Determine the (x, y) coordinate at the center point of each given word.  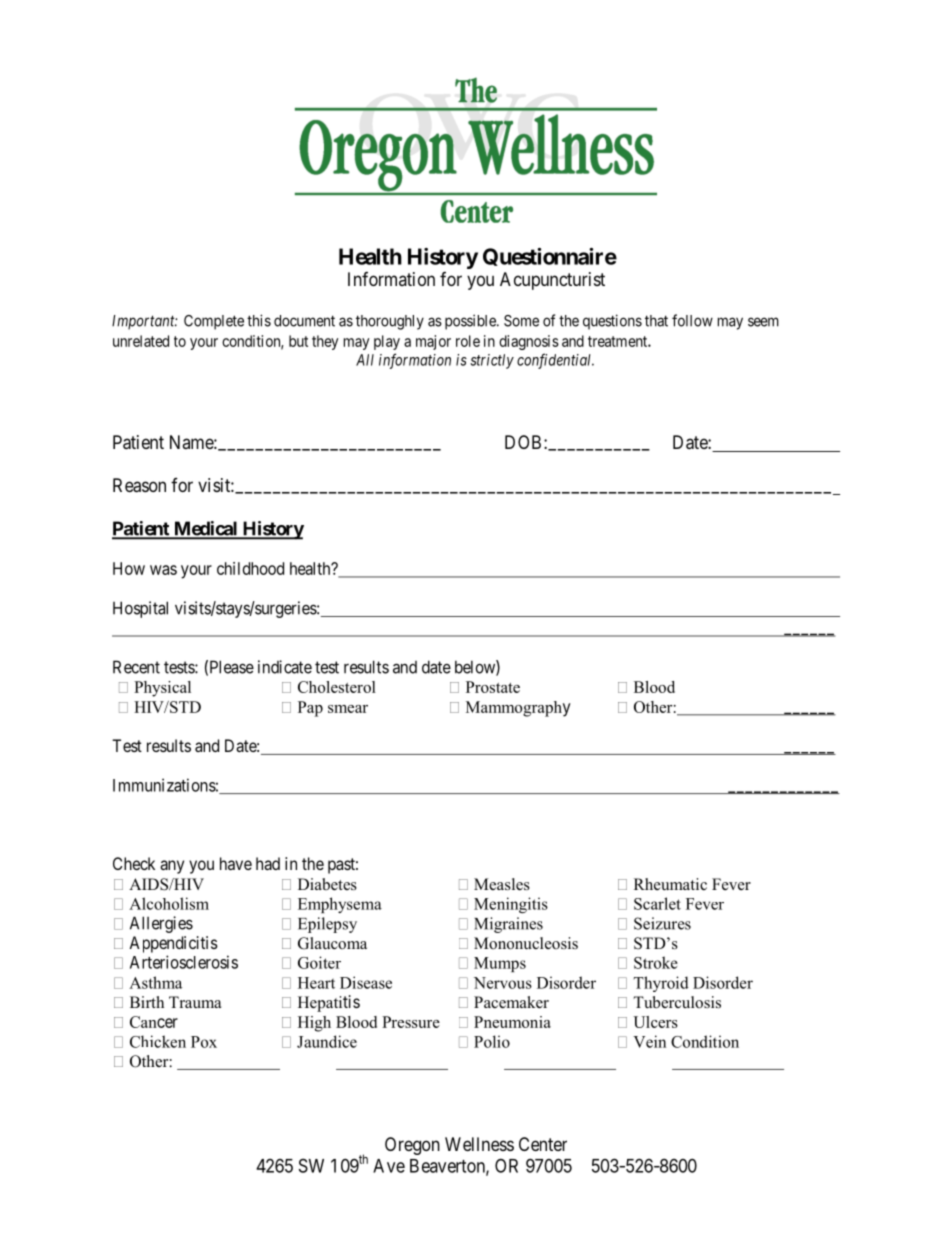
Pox (204, 1042)
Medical (205, 529)
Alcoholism (169, 903)
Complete (214, 322)
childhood (250, 568)
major (433, 342)
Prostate (493, 687)
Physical (162, 689)
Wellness (479, 1144)
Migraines (508, 925)
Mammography (518, 709)
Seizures (662, 923)
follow (692, 320)
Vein (649, 1041)
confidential (555, 361)
